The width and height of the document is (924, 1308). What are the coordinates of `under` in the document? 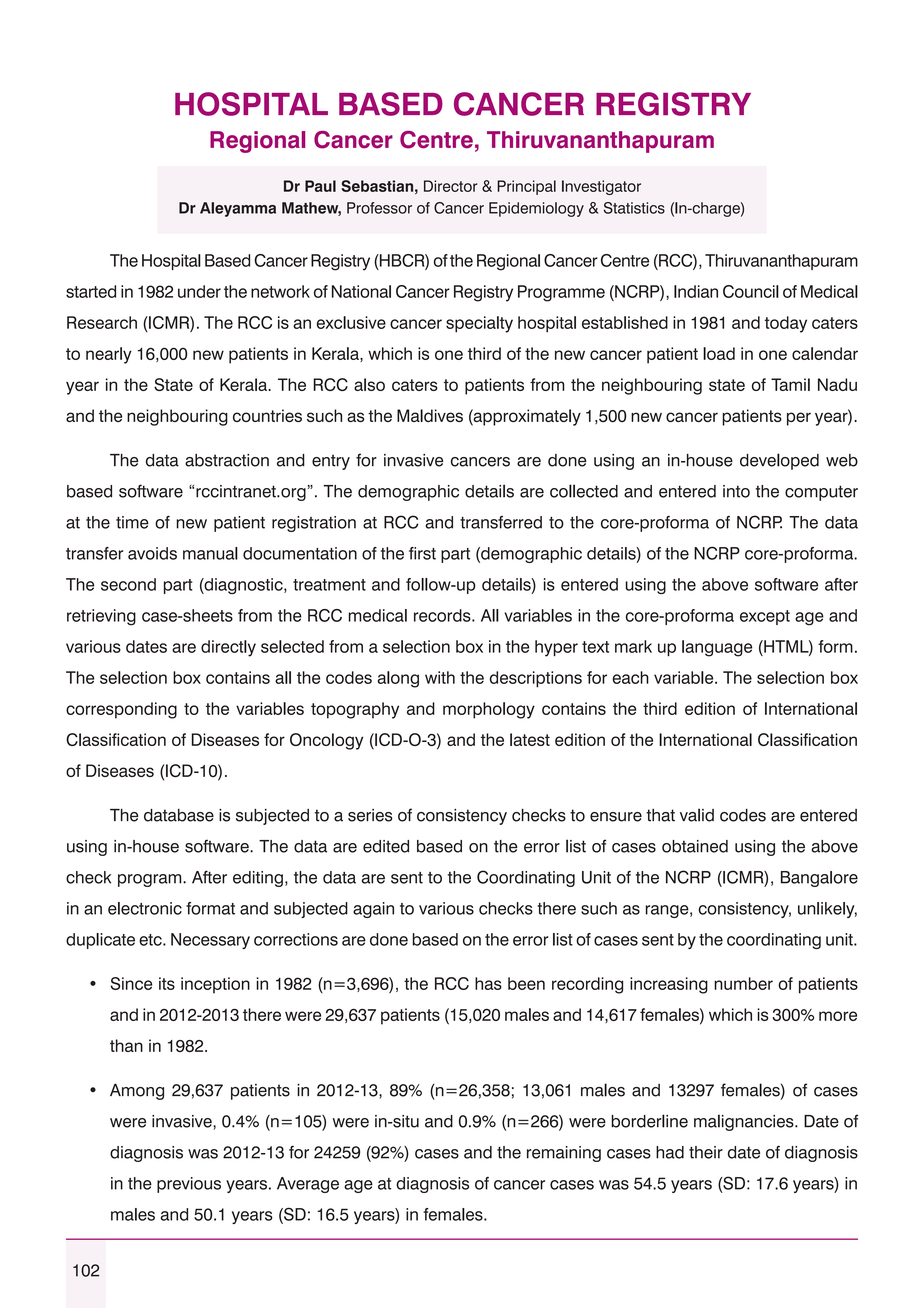 It's located at (199, 291).
